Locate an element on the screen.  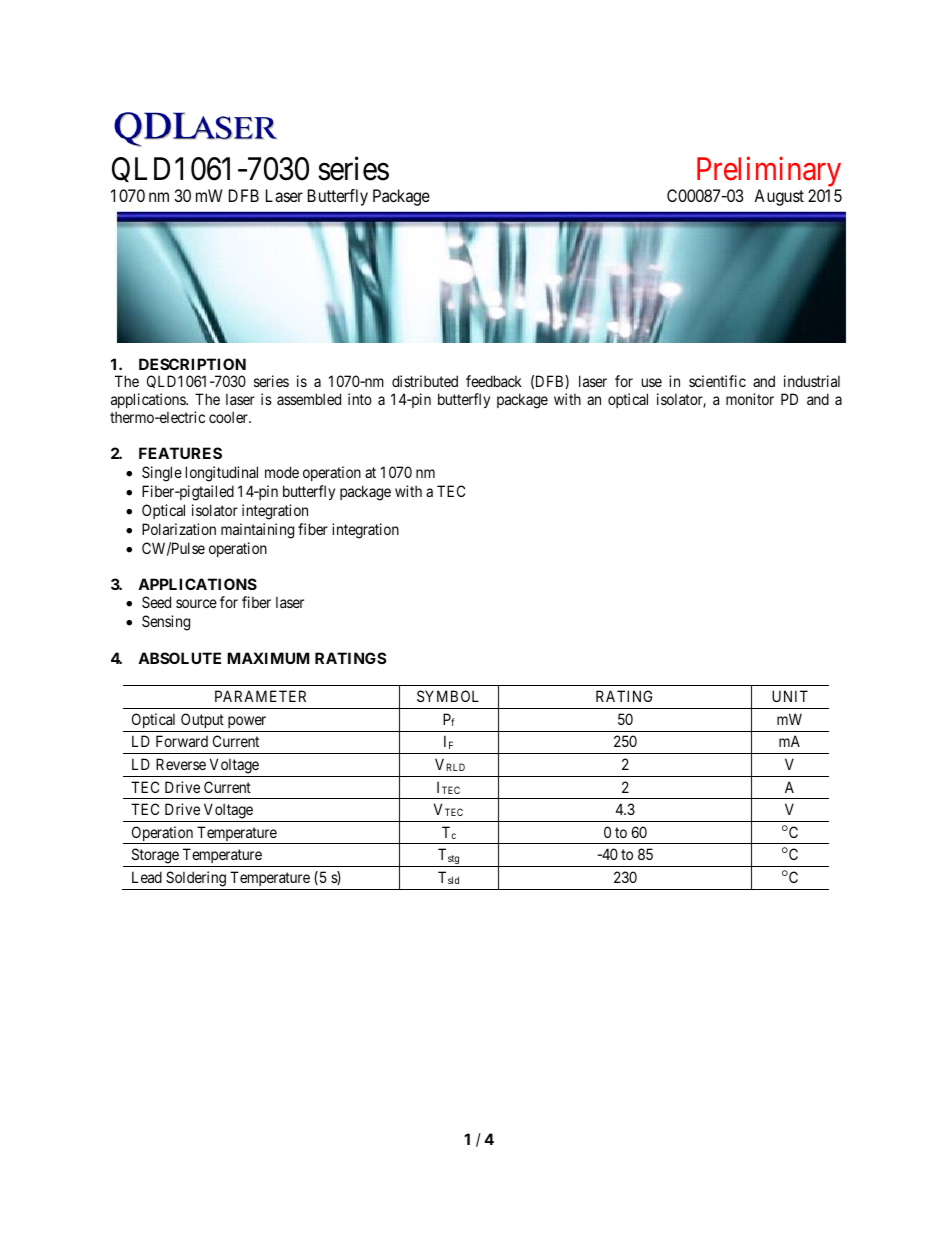
monitor is located at coordinates (750, 399).
